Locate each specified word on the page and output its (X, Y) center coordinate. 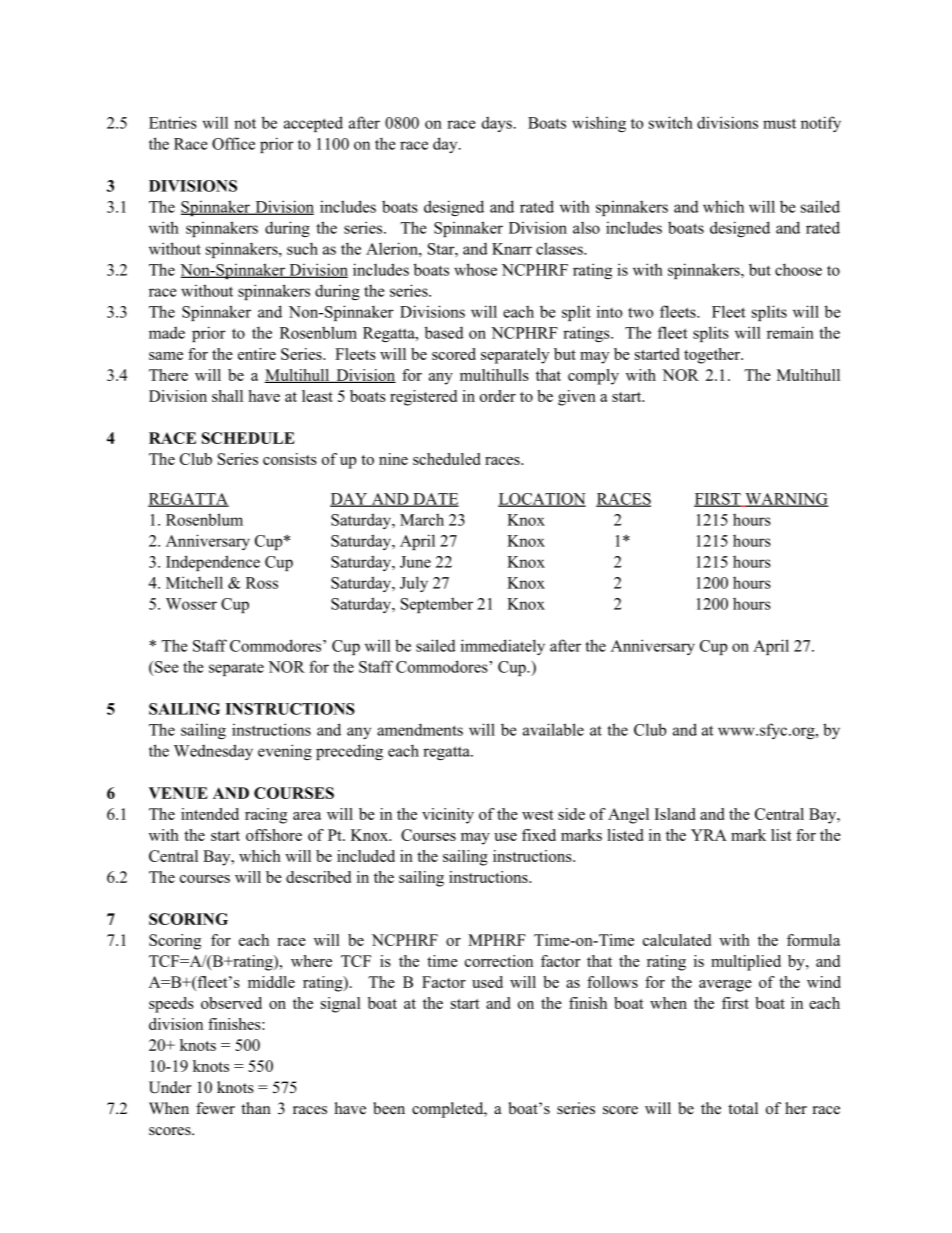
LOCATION (542, 500)
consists (290, 459)
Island (675, 814)
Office (233, 143)
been (389, 1108)
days (497, 124)
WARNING (786, 500)
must (779, 124)
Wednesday (213, 752)
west (538, 815)
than (256, 1108)
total (743, 1108)
